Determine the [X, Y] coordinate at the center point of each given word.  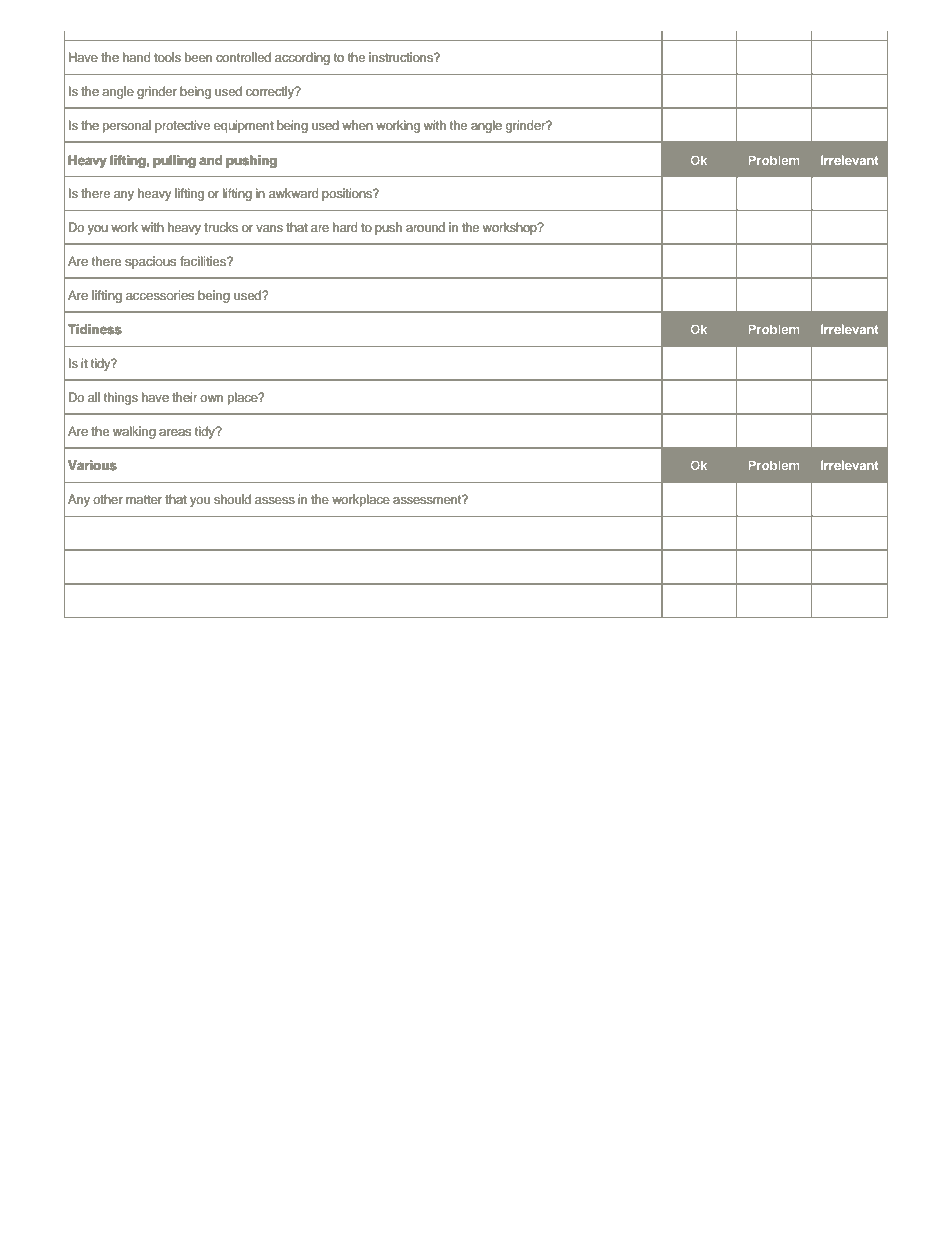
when [357, 125]
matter [144, 499]
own [211, 398]
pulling [174, 161]
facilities [204, 261]
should [232, 499]
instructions [402, 57]
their [185, 397]
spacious [150, 262]
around [425, 227]
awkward [293, 193]
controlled [243, 57]
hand [136, 57]
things [121, 398]
